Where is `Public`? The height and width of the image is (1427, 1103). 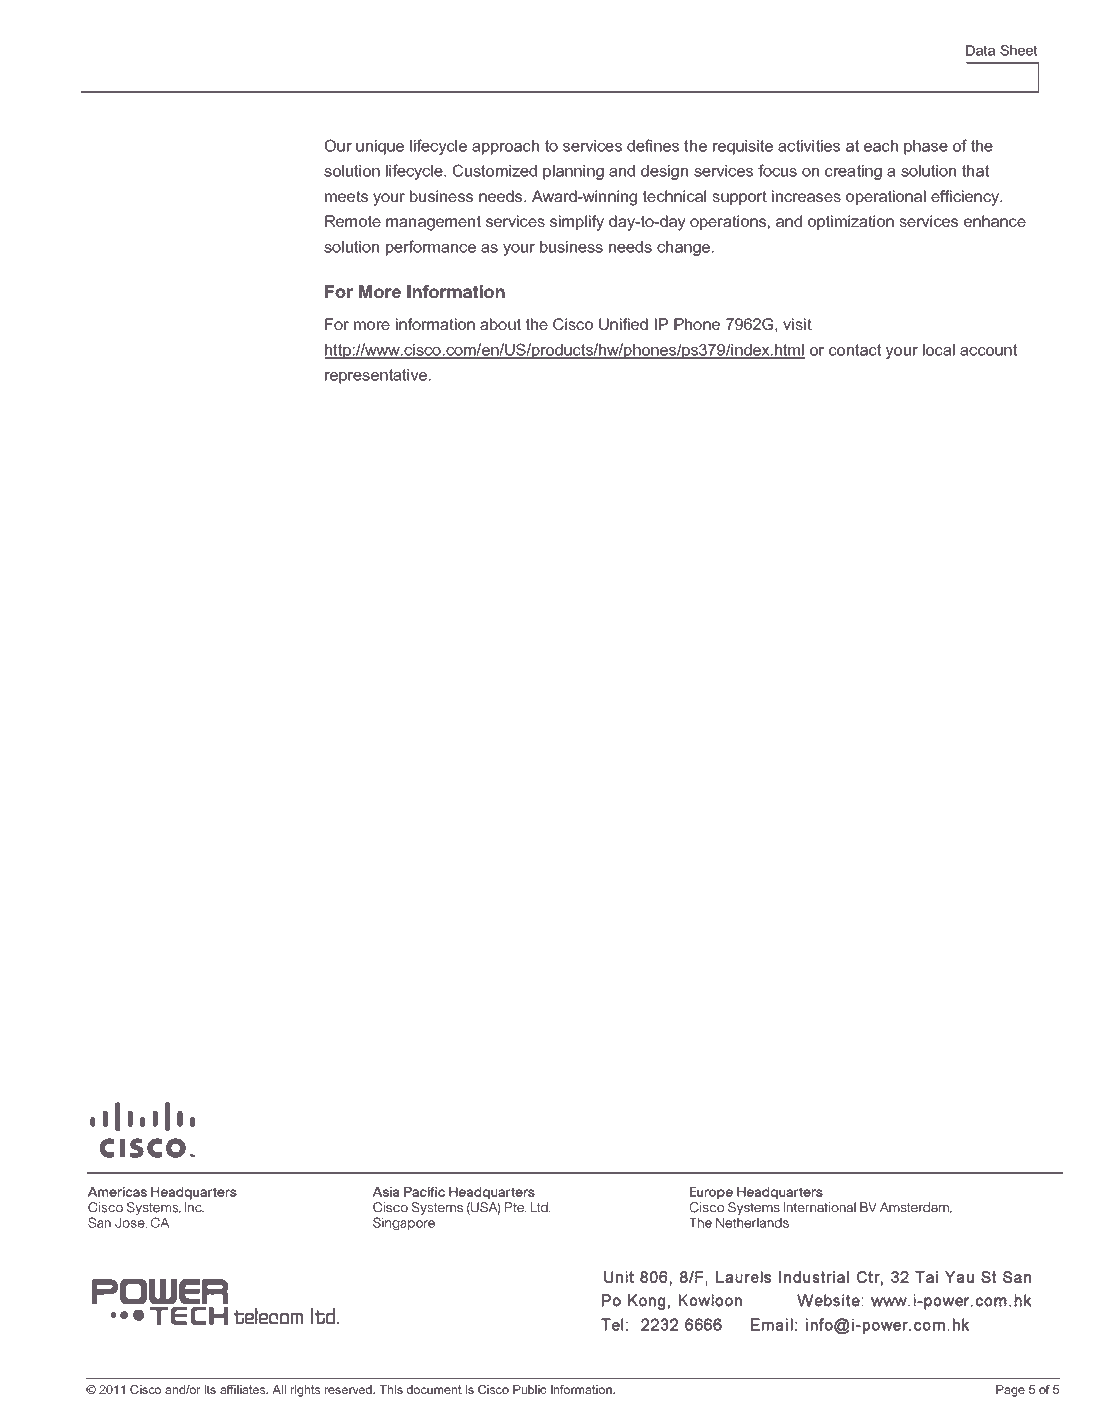
Public is located at coordinates (529, 1389).
